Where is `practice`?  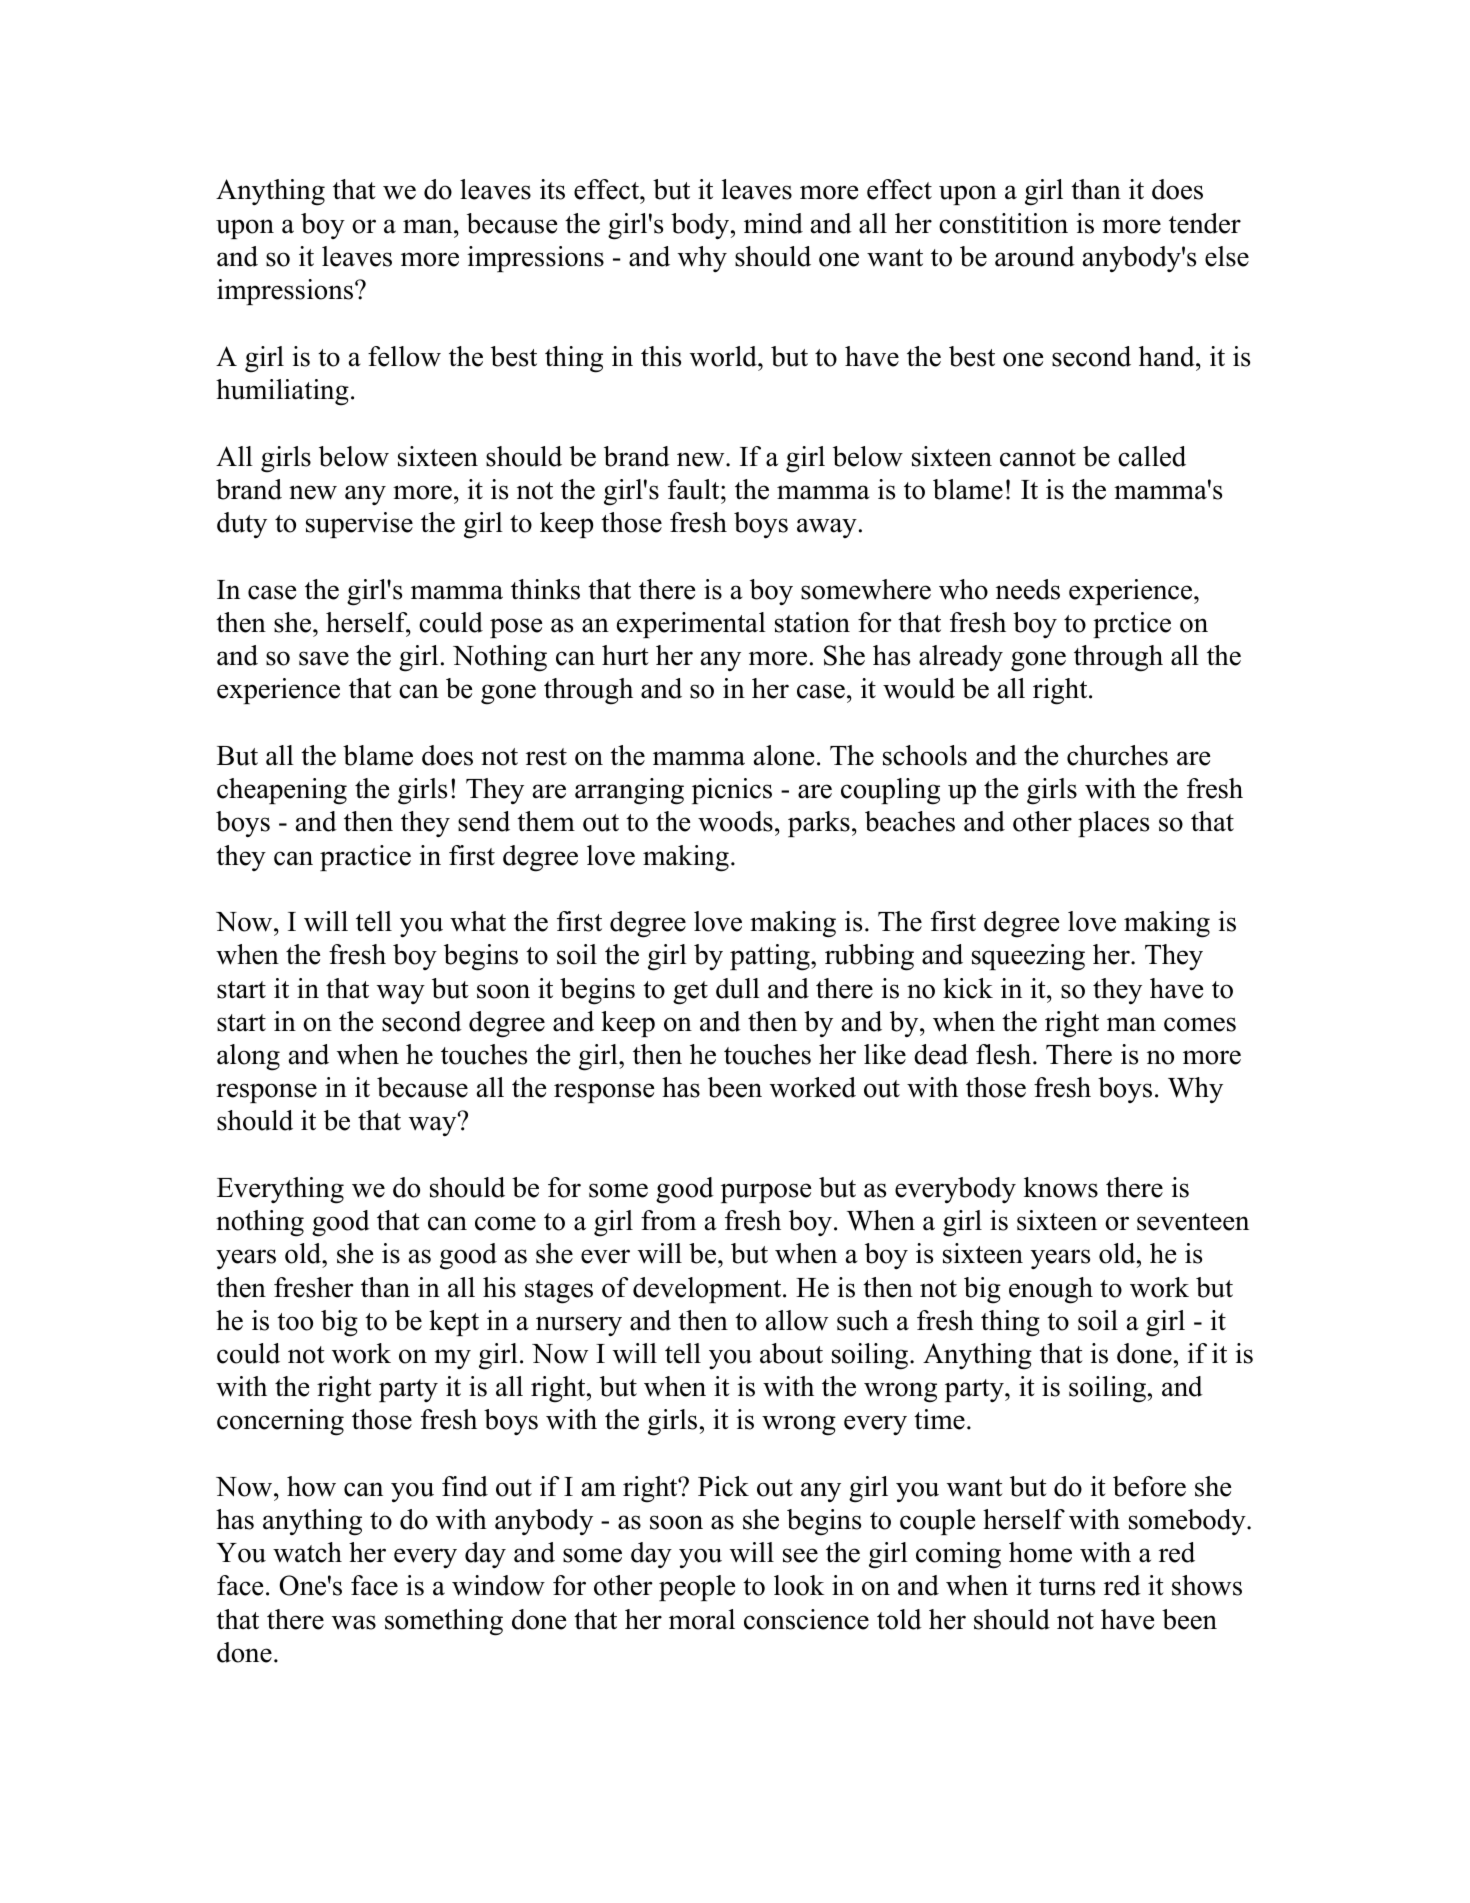
practice is located at coordinates (365, 858).
